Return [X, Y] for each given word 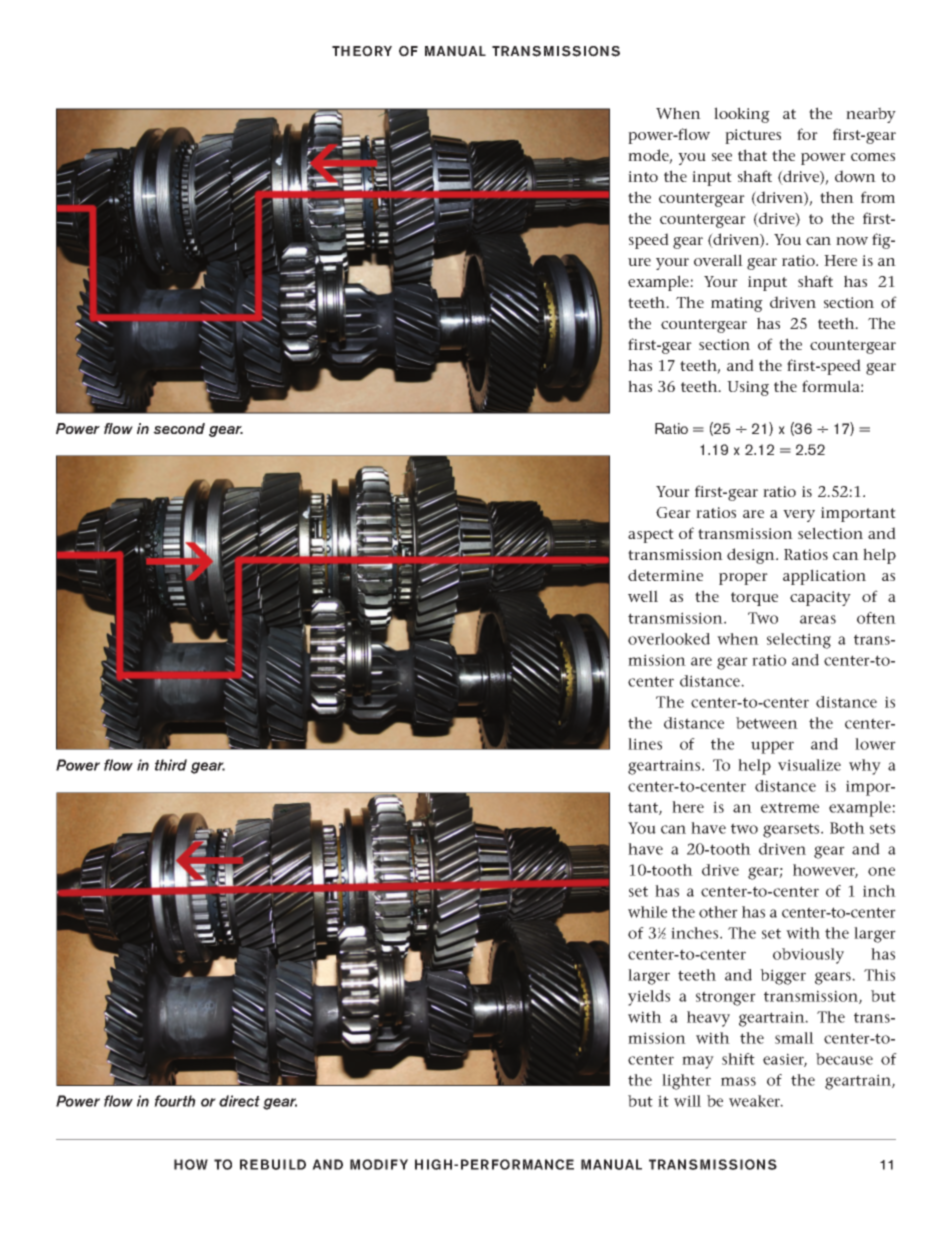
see [722, 157]
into [643, 176]
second [179, 428]
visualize [809, 765]
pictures [753, 136]
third [171, 765]
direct [239, 1101]
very [799, 516]
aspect [651, 536]
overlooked [669, 639]
